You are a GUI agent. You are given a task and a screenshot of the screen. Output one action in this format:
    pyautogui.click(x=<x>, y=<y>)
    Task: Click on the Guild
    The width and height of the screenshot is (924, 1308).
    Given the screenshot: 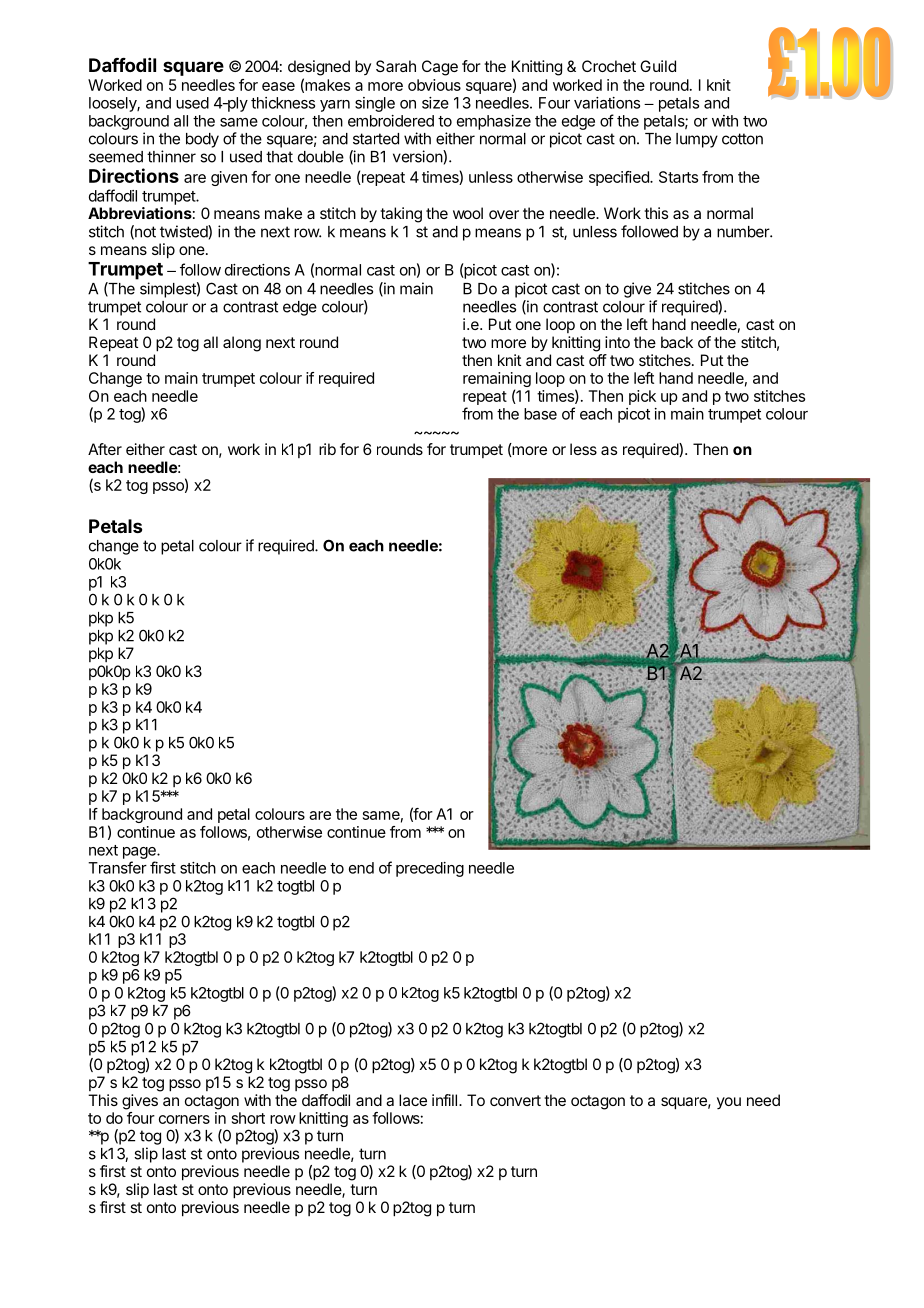 What is the action you would take?
    pyautogui.click(x=658, y=66)
